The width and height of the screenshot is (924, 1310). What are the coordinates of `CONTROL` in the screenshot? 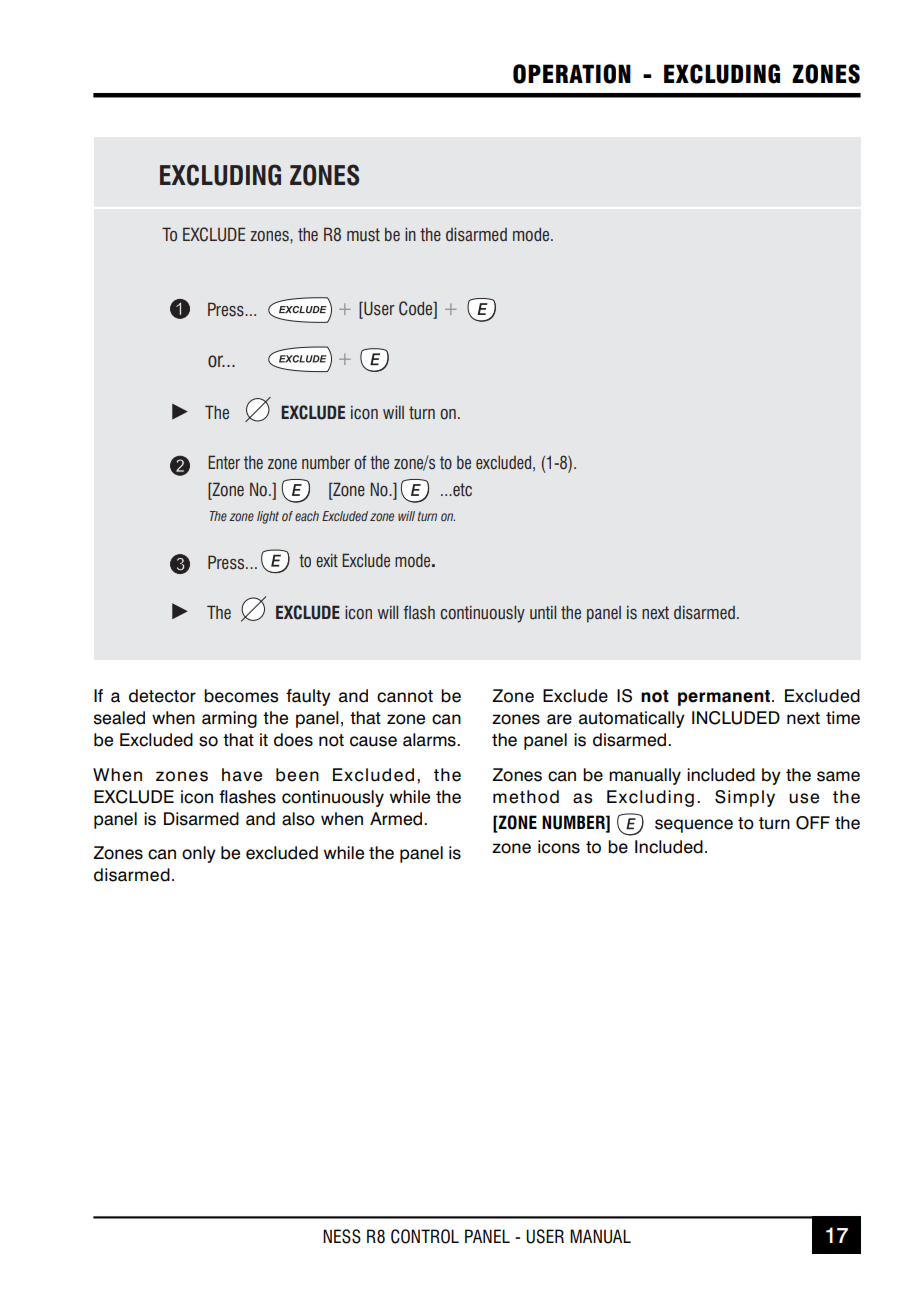 It's located at (425, 1236).
